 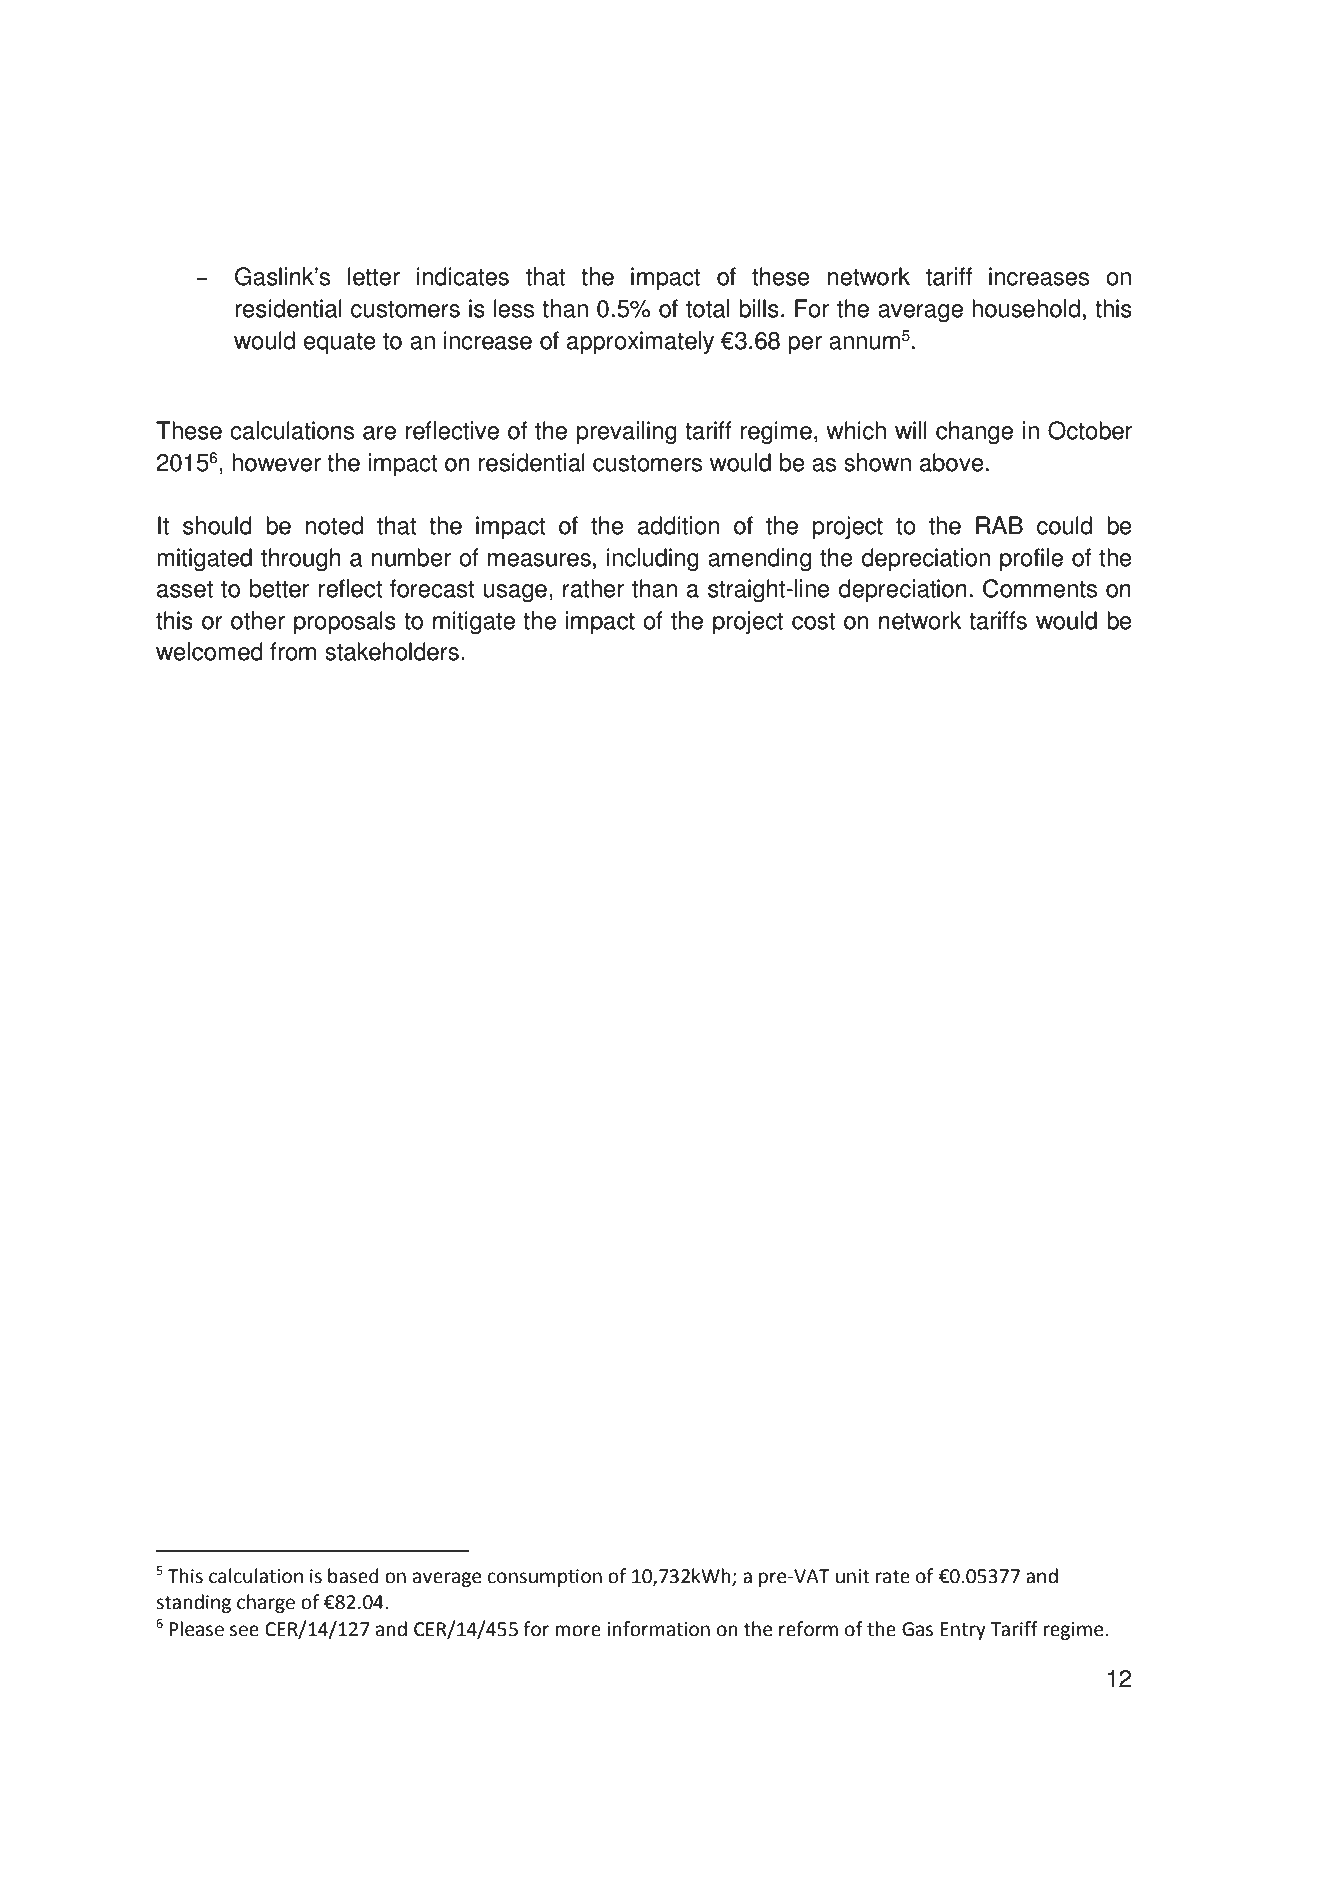 I want to click on charge, so click(x=266, y=1603).
